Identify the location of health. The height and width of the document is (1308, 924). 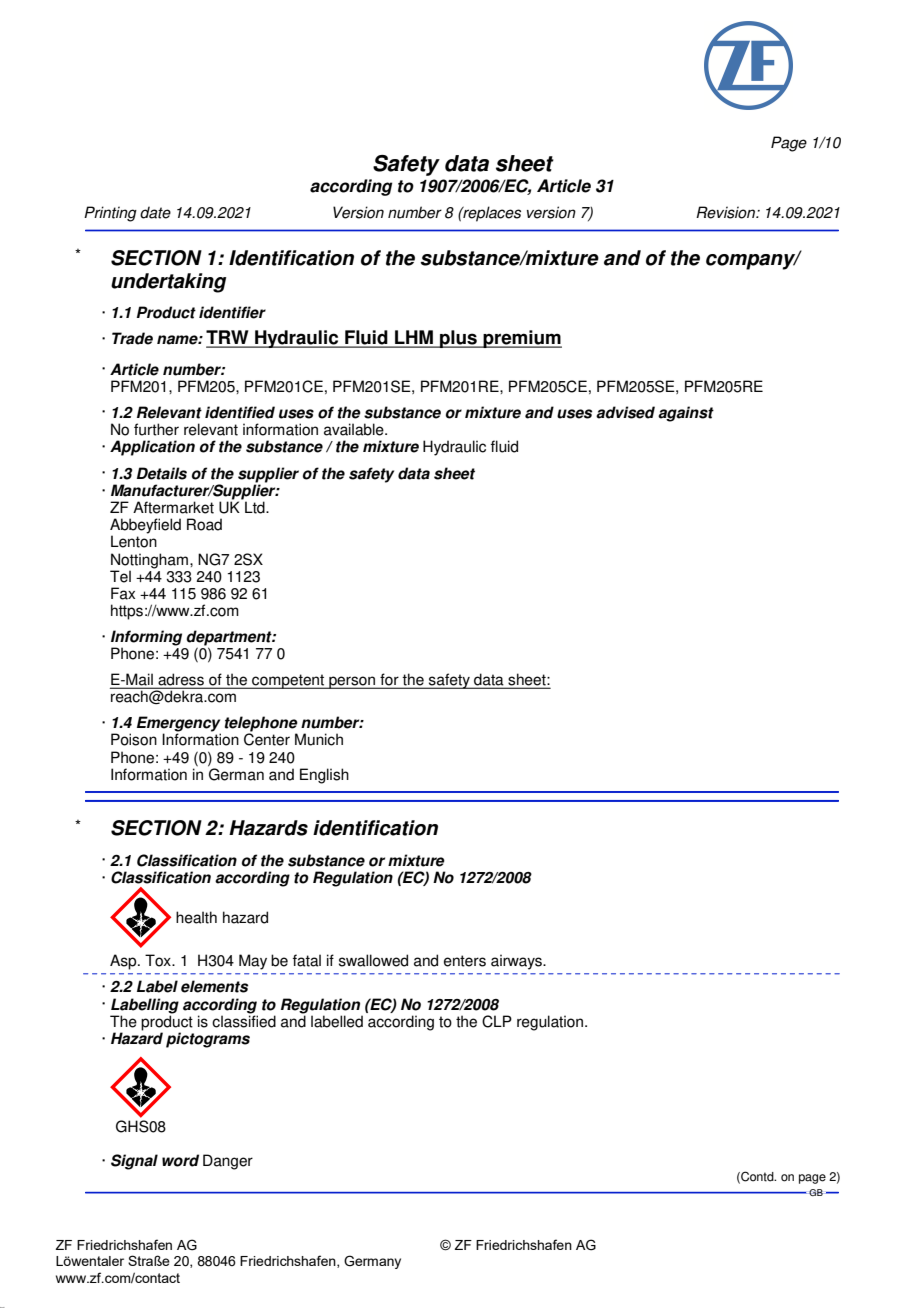
(196, 917).
